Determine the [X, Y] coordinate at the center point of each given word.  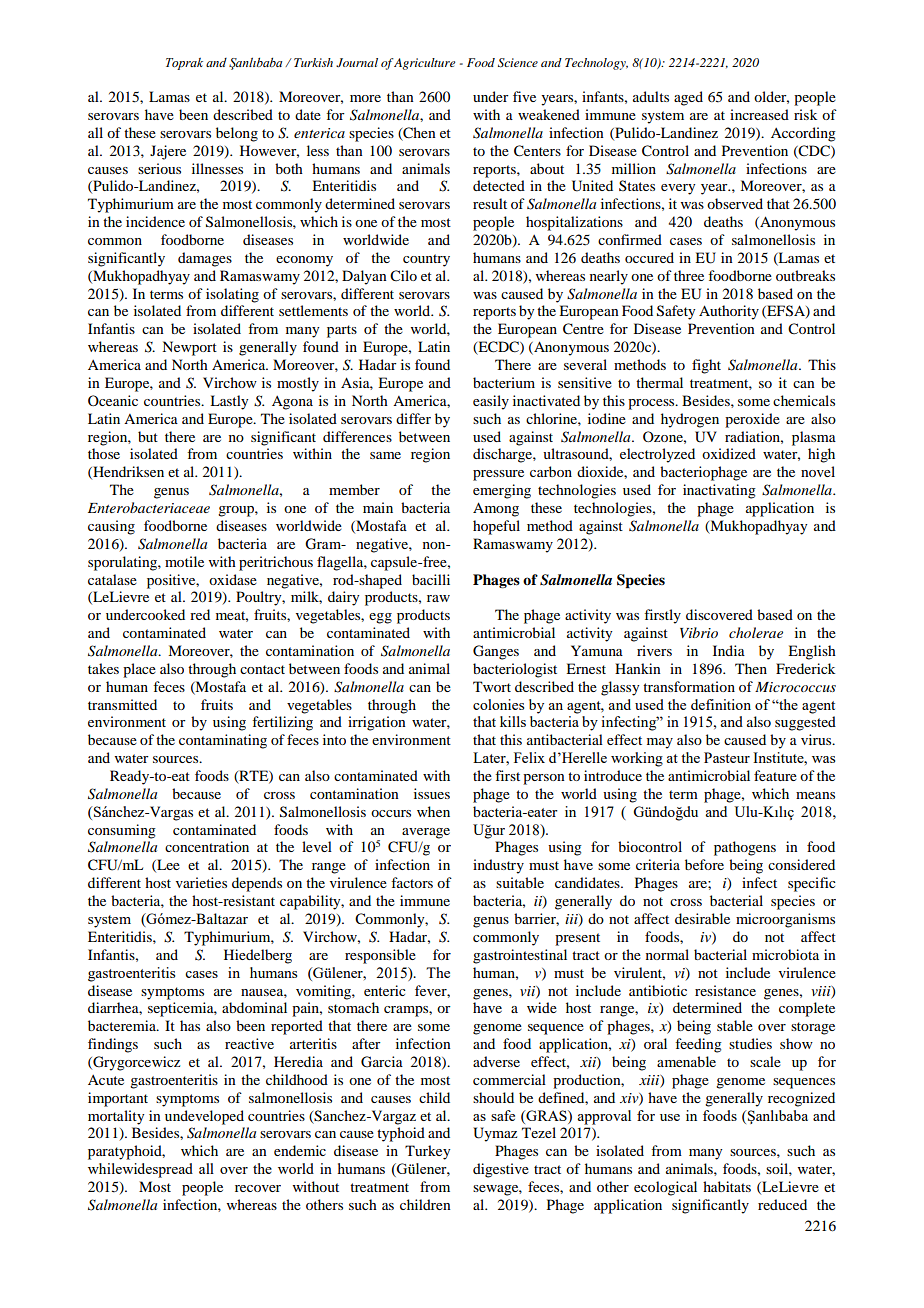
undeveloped [204, 1117]
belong [237, 134]
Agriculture [424, 64]
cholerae [756, 632]
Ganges [496, 652]
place [139, 670]
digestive [501, 1170]
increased [759, 114]
